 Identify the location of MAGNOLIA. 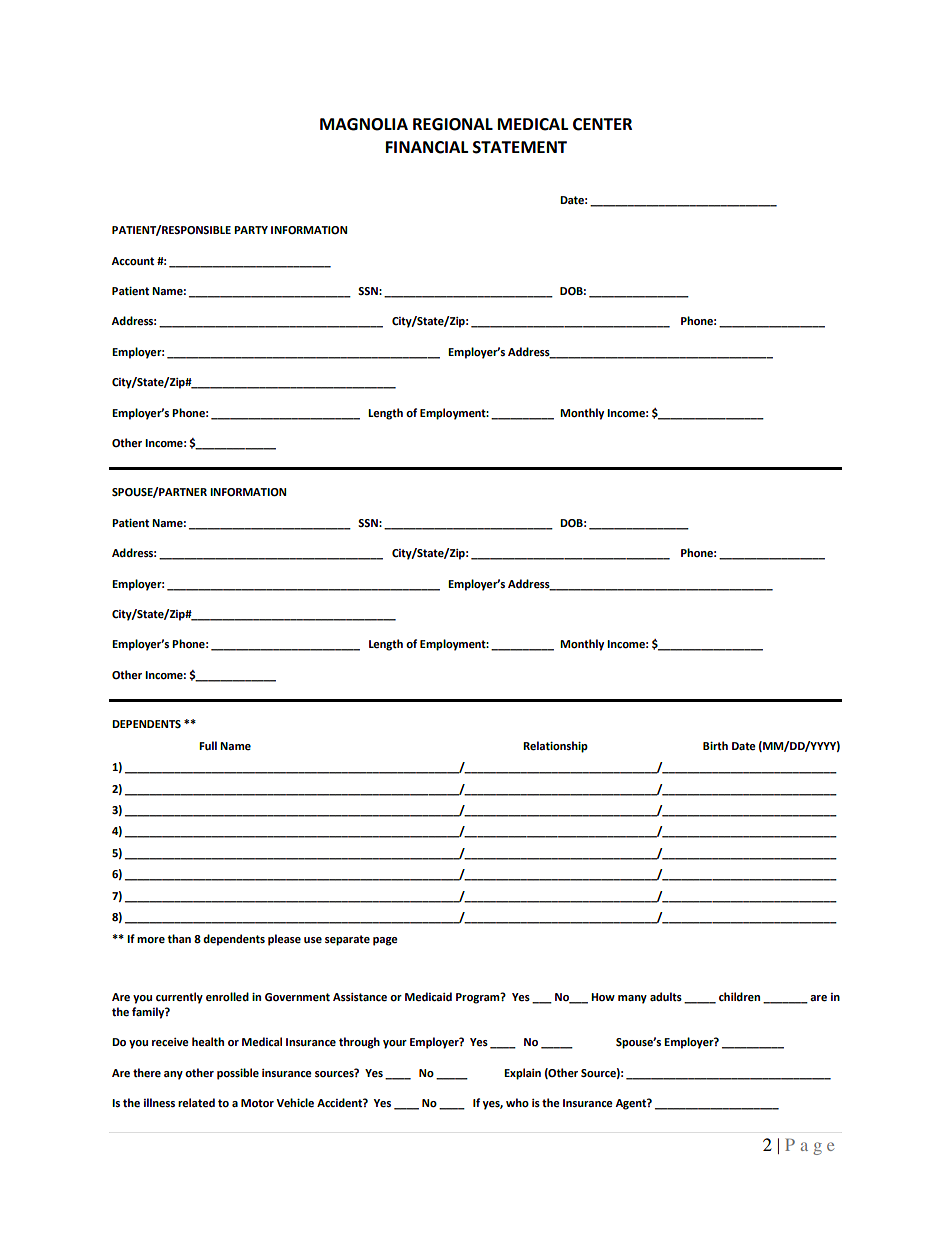
(364, 124).
